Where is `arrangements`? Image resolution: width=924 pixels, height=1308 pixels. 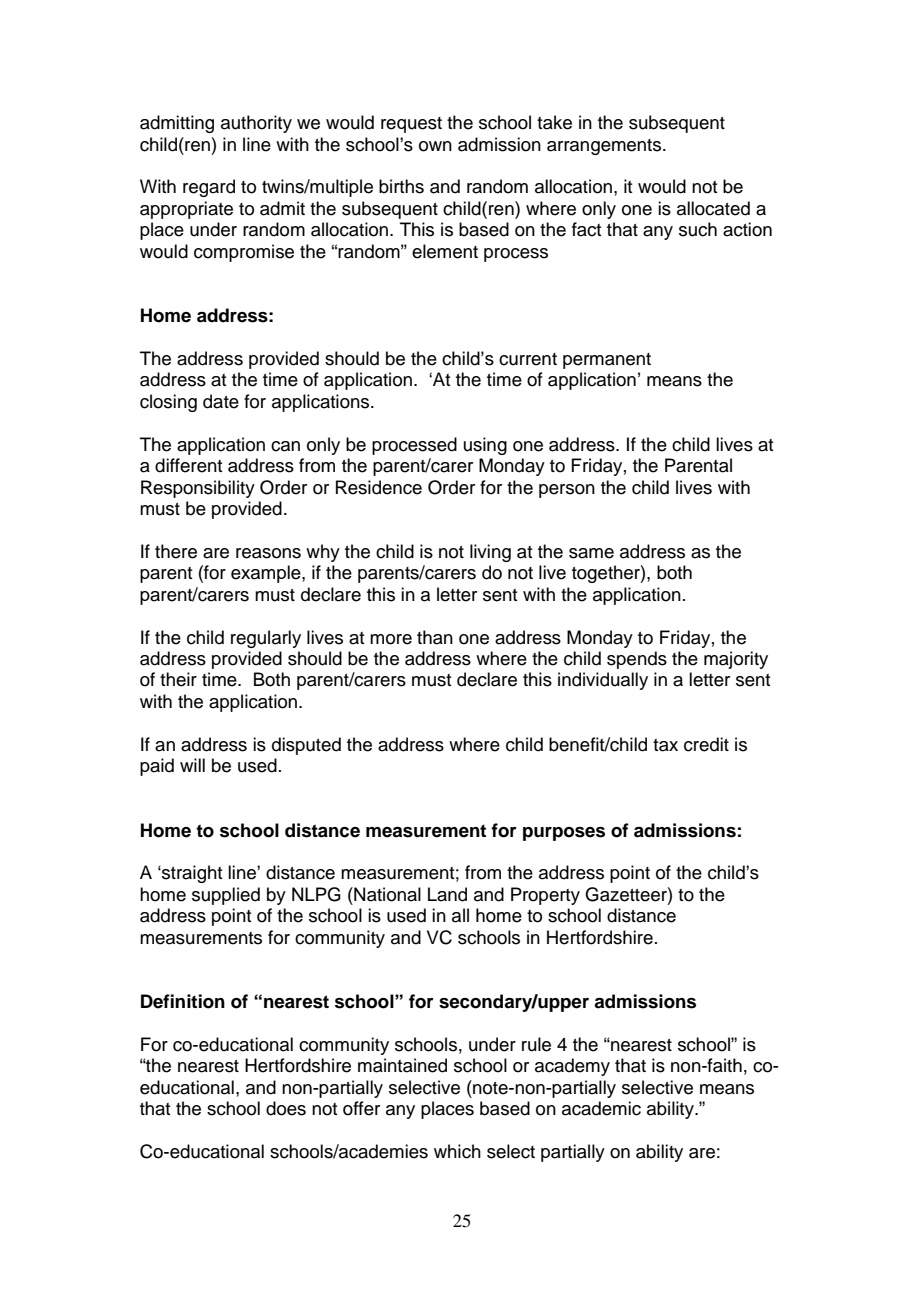
arrangements is located at coordinates (605, 147).
